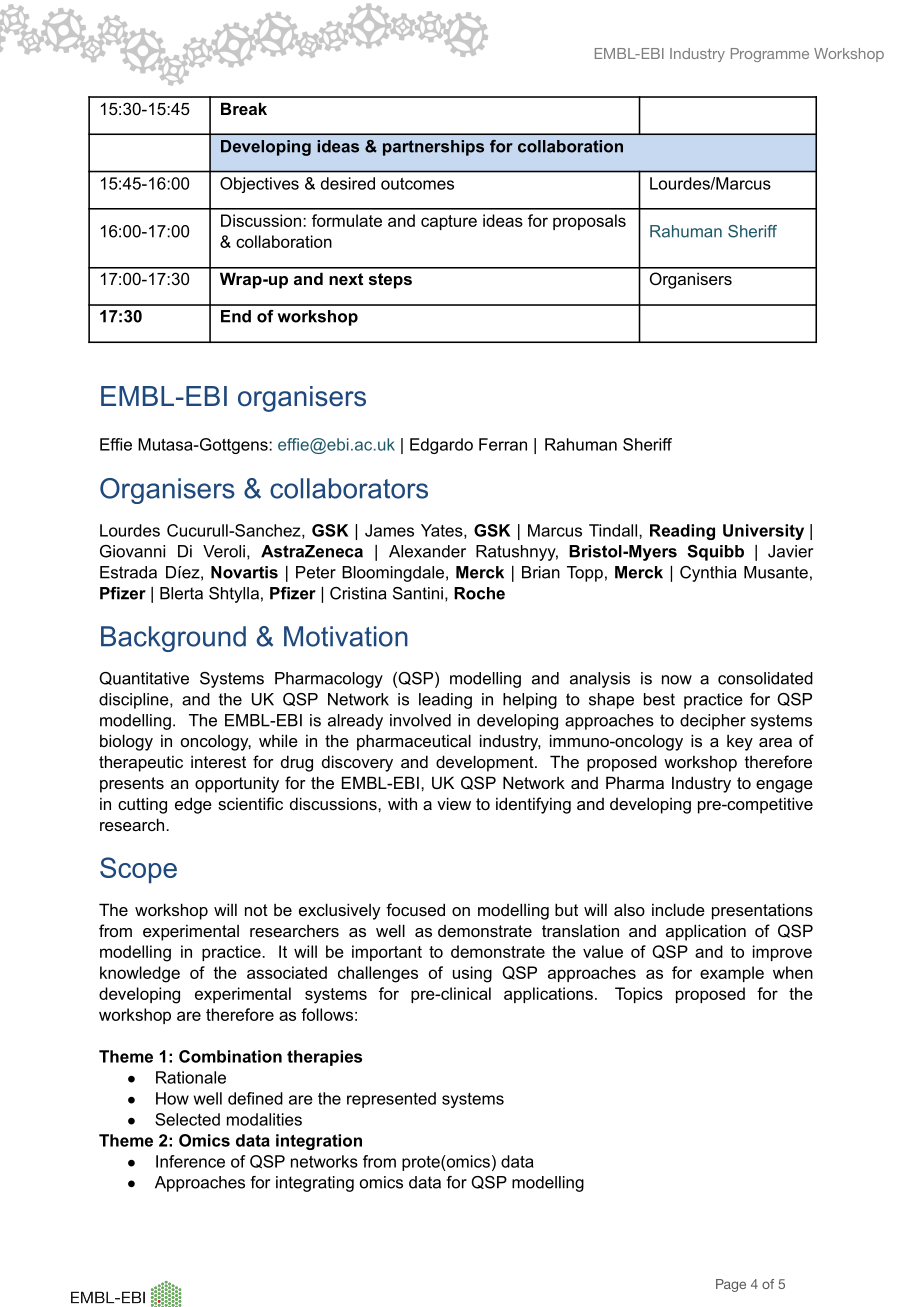 Image resolution: width=924 pixels, height=1307 pixels. What do you see at coordinates (770, 55) in the screenshot?
I see `Programme` at bounding box center [770, 55].
